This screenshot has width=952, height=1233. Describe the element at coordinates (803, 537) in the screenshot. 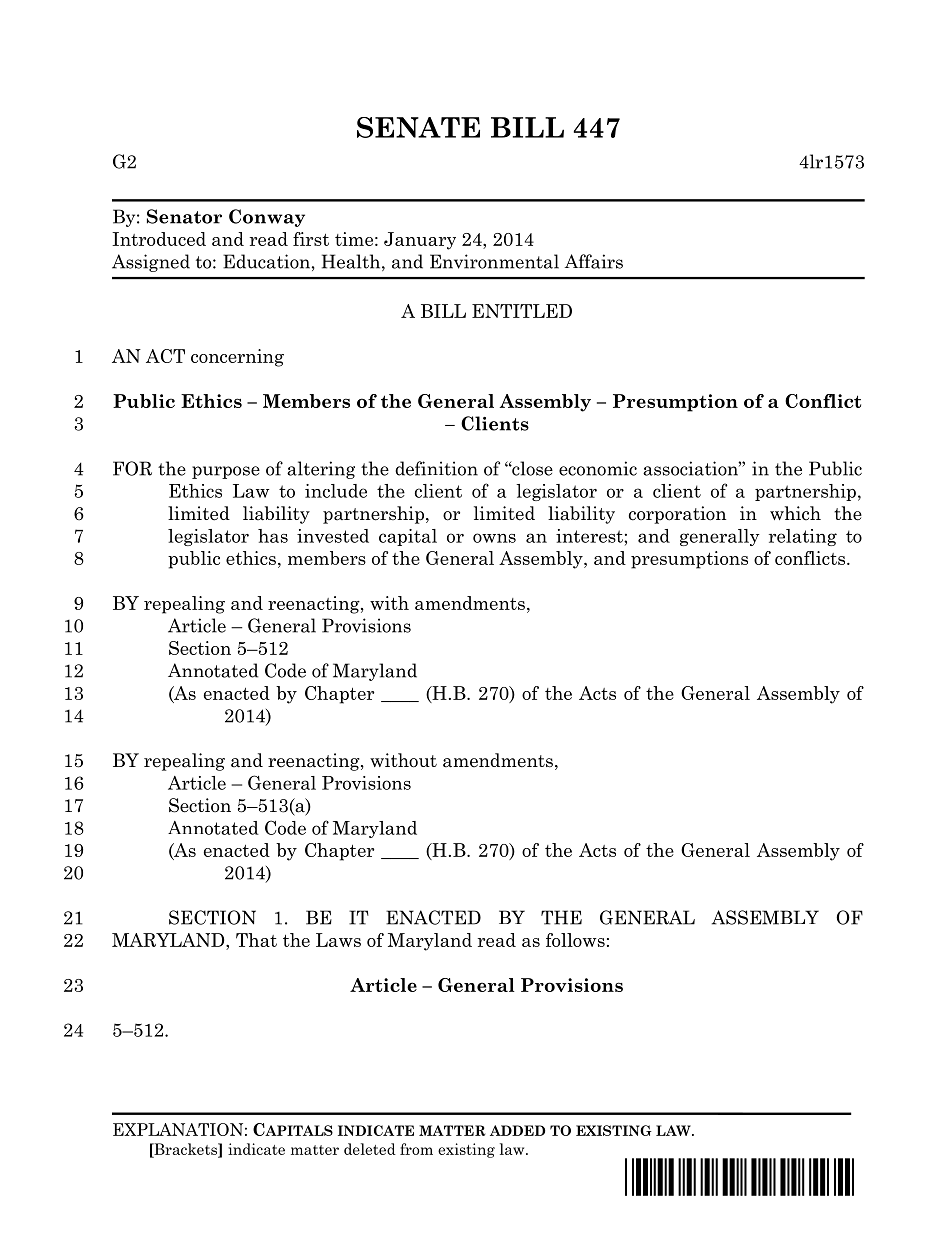

I see `relating` at that location.
